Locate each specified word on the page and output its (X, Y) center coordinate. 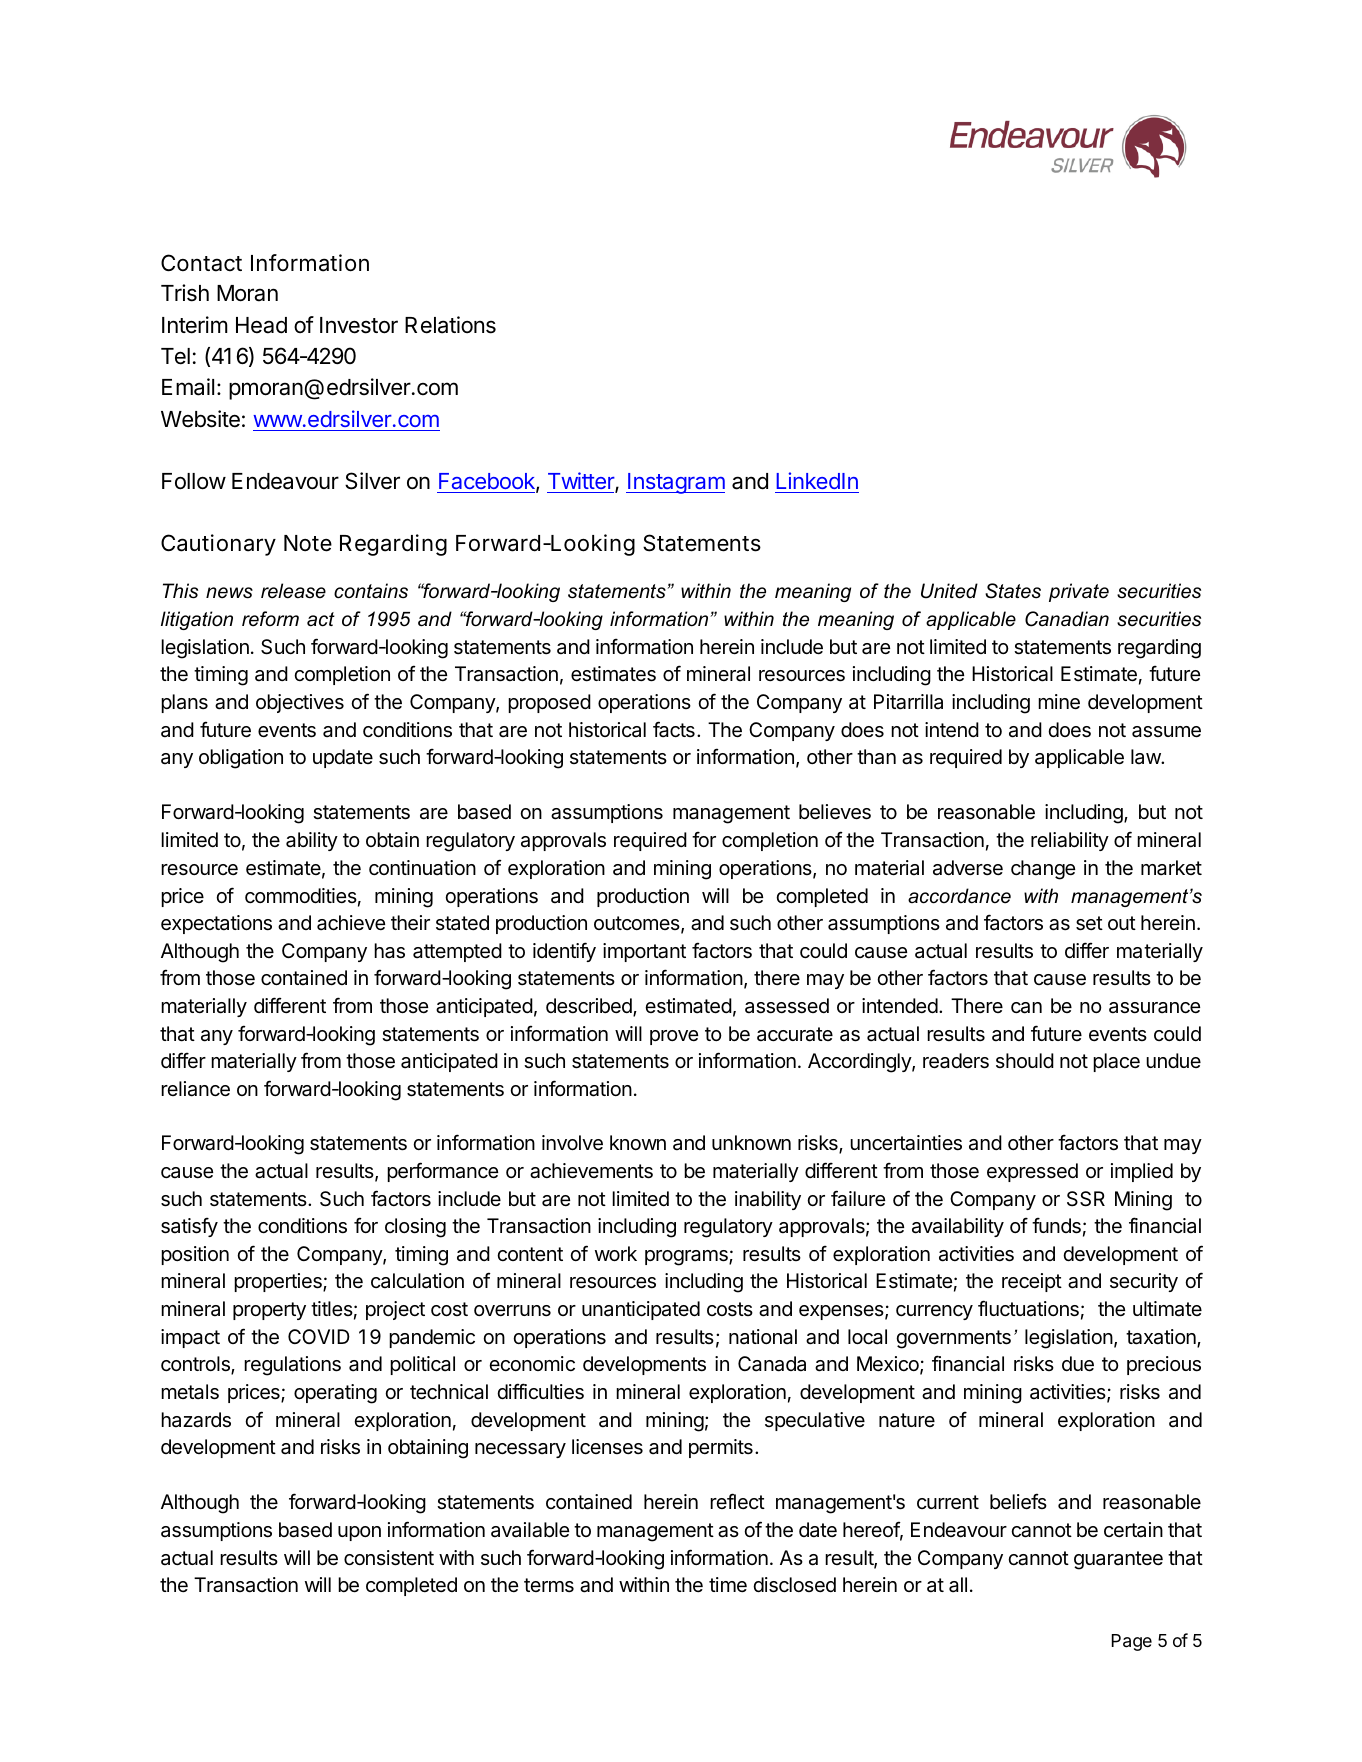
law (1146, 757)
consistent (389, 1558)
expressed (1032, 1172)
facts (674, 729)
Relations (450, 325)
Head (261, 325)
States (1013, 591)
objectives (300, 703)
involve (572, 1143)
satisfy (189, 1227)
